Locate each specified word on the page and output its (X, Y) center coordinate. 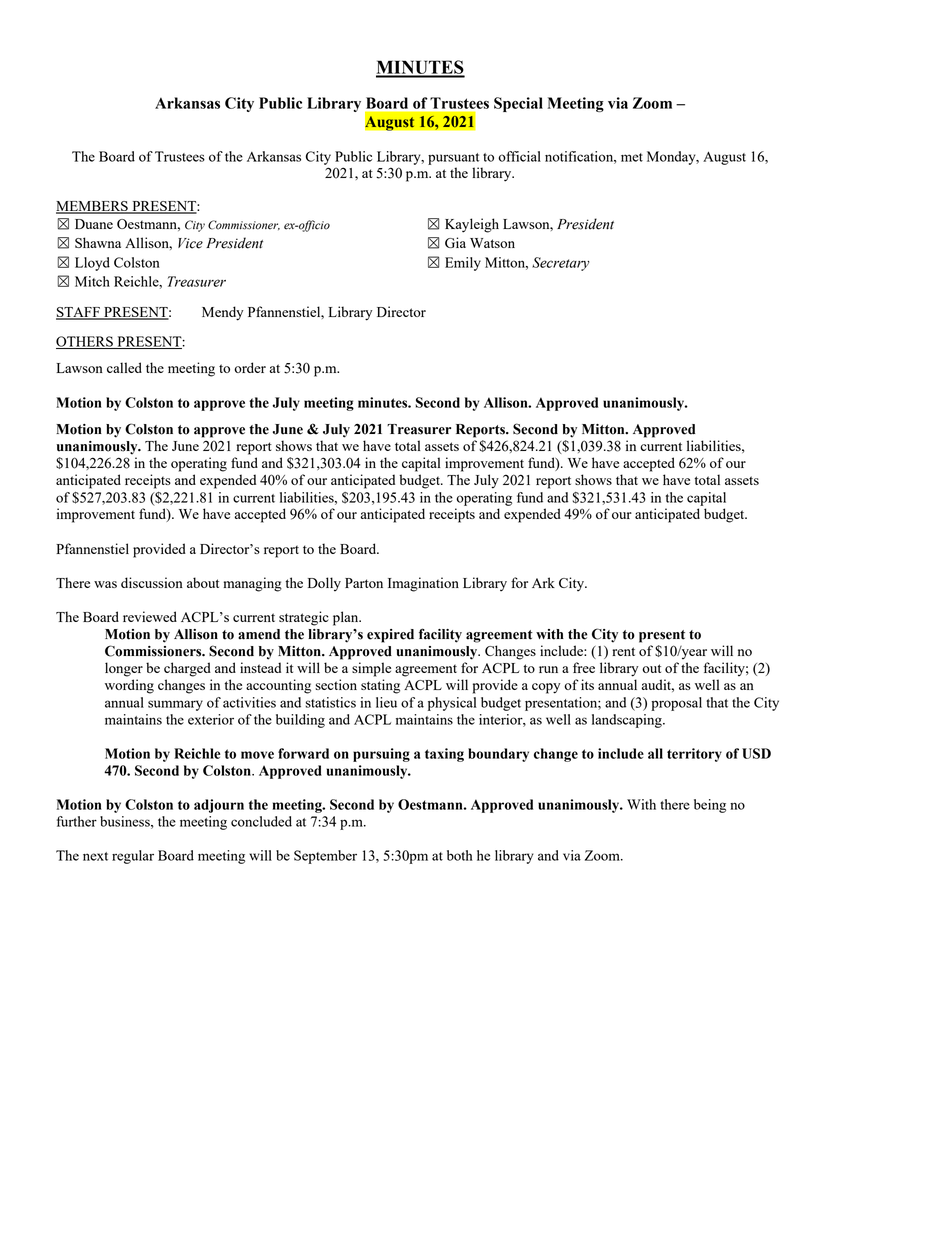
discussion (152, 582)
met (632, 157)
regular (133, 857)
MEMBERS (93, 207)
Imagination (423, 584)
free (584, 667)
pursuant (453, 159)
